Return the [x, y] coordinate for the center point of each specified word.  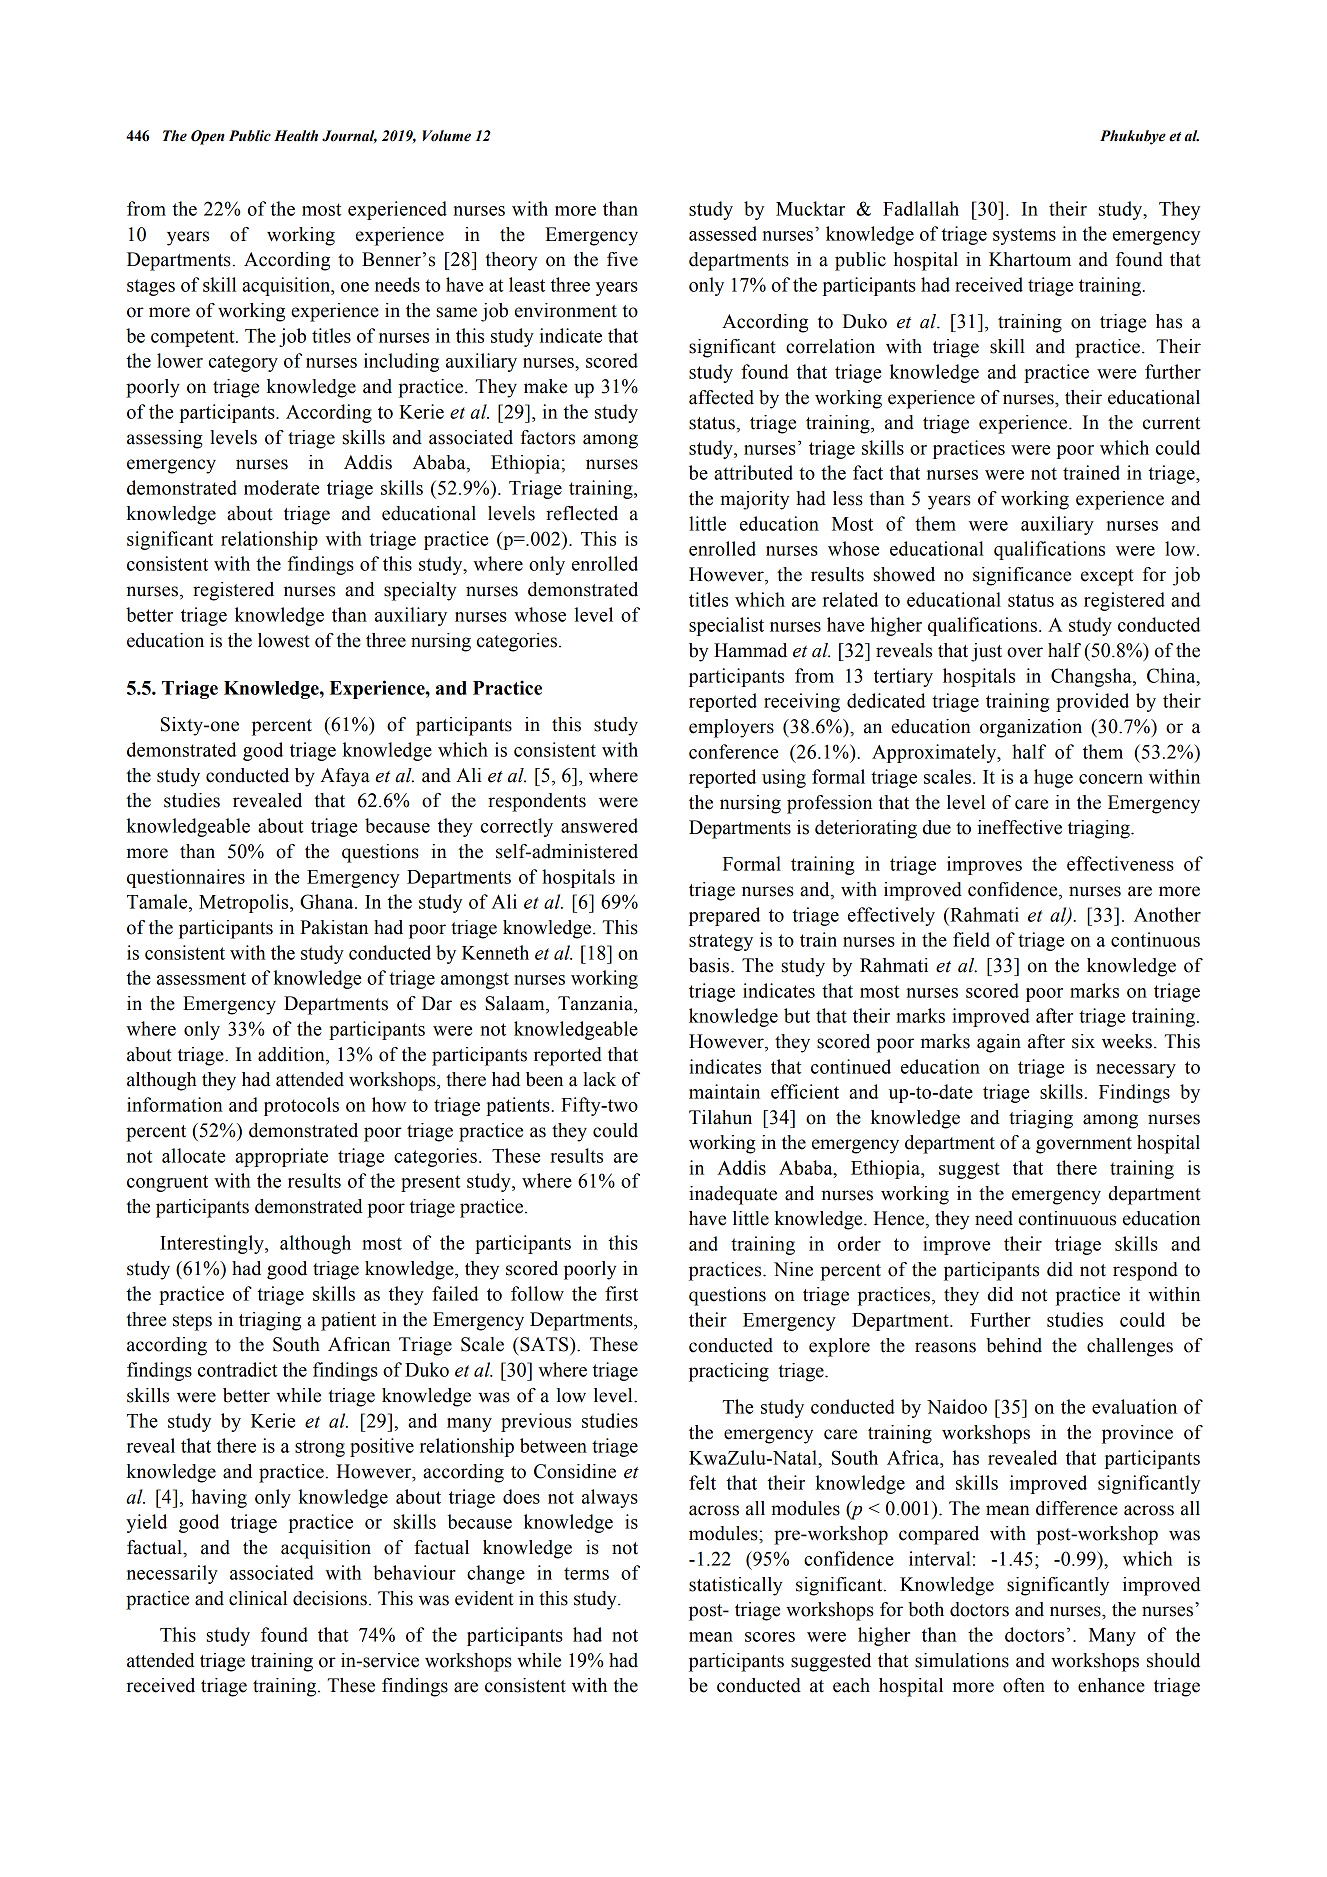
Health [296, 136]
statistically [736, 1586]
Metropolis [245, 903]
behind [1014, 1345]
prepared [724, 916]
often [1024, 1685]
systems [1024, 236]
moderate [281, 487]
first [621, 1293]
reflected [582, 513]
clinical [258, 1598]
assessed [723, 233]
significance [1022, 576]
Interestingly [213, 1244]
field [971, 939]
